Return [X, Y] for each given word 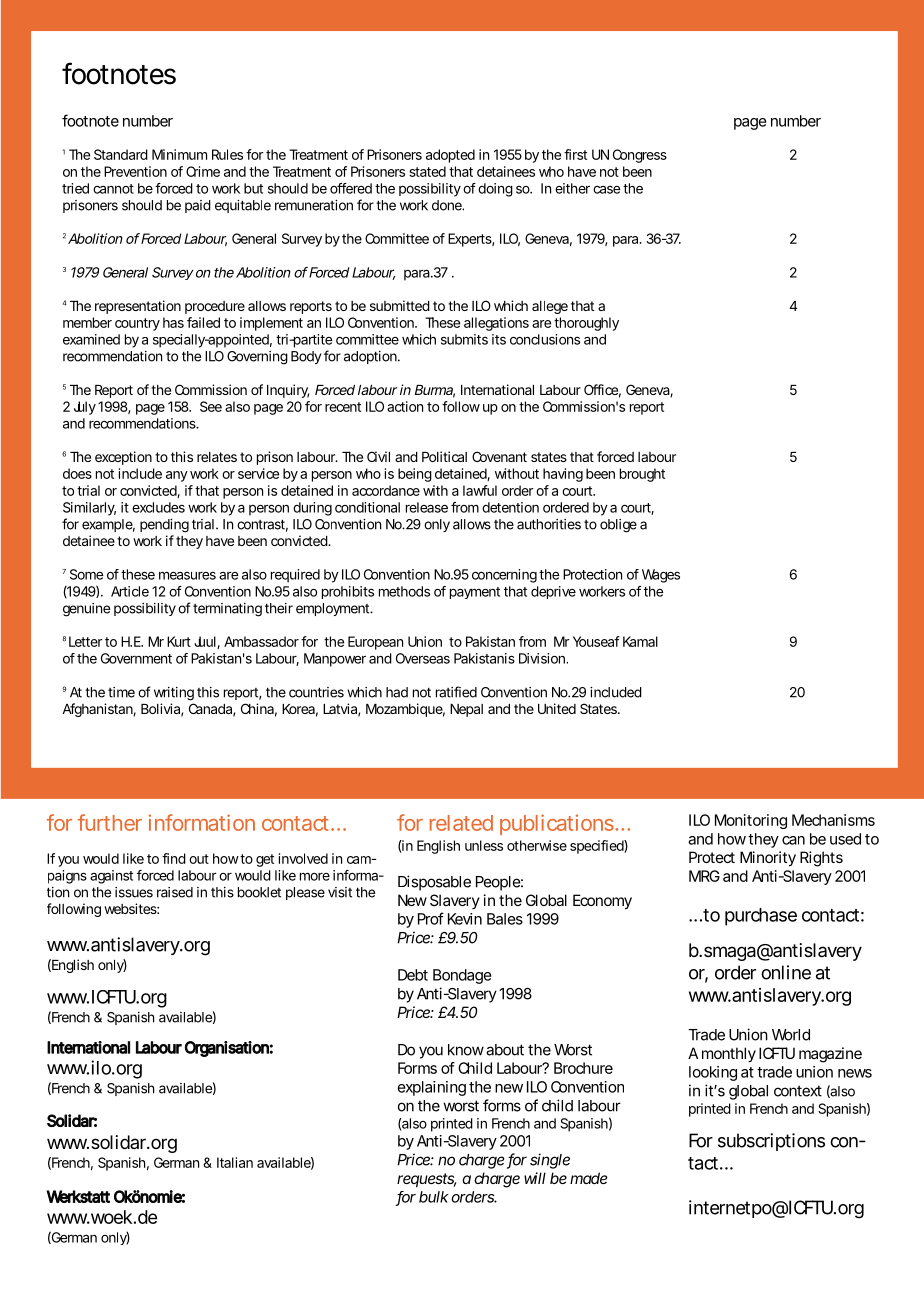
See [211, 406]
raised [175, 892]
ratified [456, 692]
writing [174, 694]
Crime [203, 171]
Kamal [640, 641]
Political [444, 456]
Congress [640, 156]
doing [495, 190]
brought [642, 475]
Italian [235, 1162]
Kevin [465, 919]
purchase [761, 917]
